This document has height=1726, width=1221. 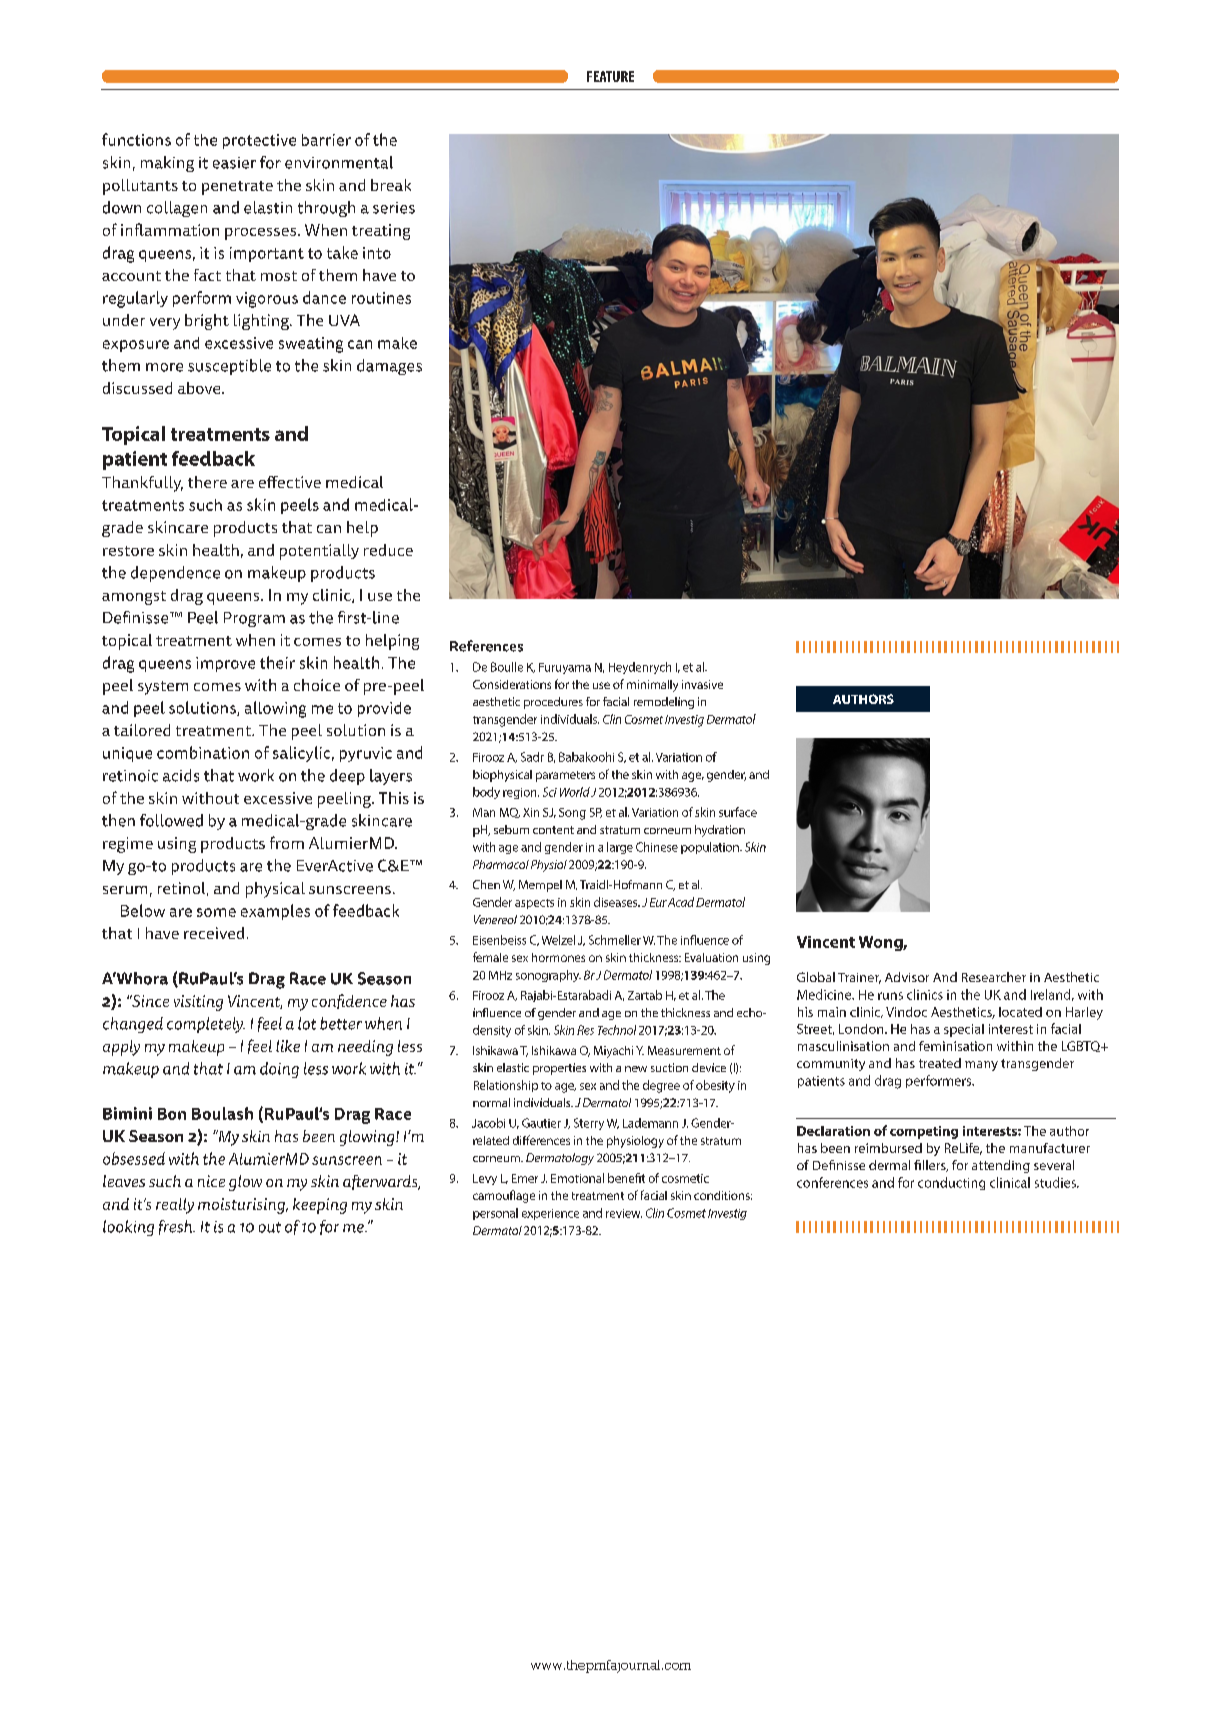 What do you see at coordinates (242, 1206) in the document?
I see `moisturising` at bounding box center [242, 1206].
